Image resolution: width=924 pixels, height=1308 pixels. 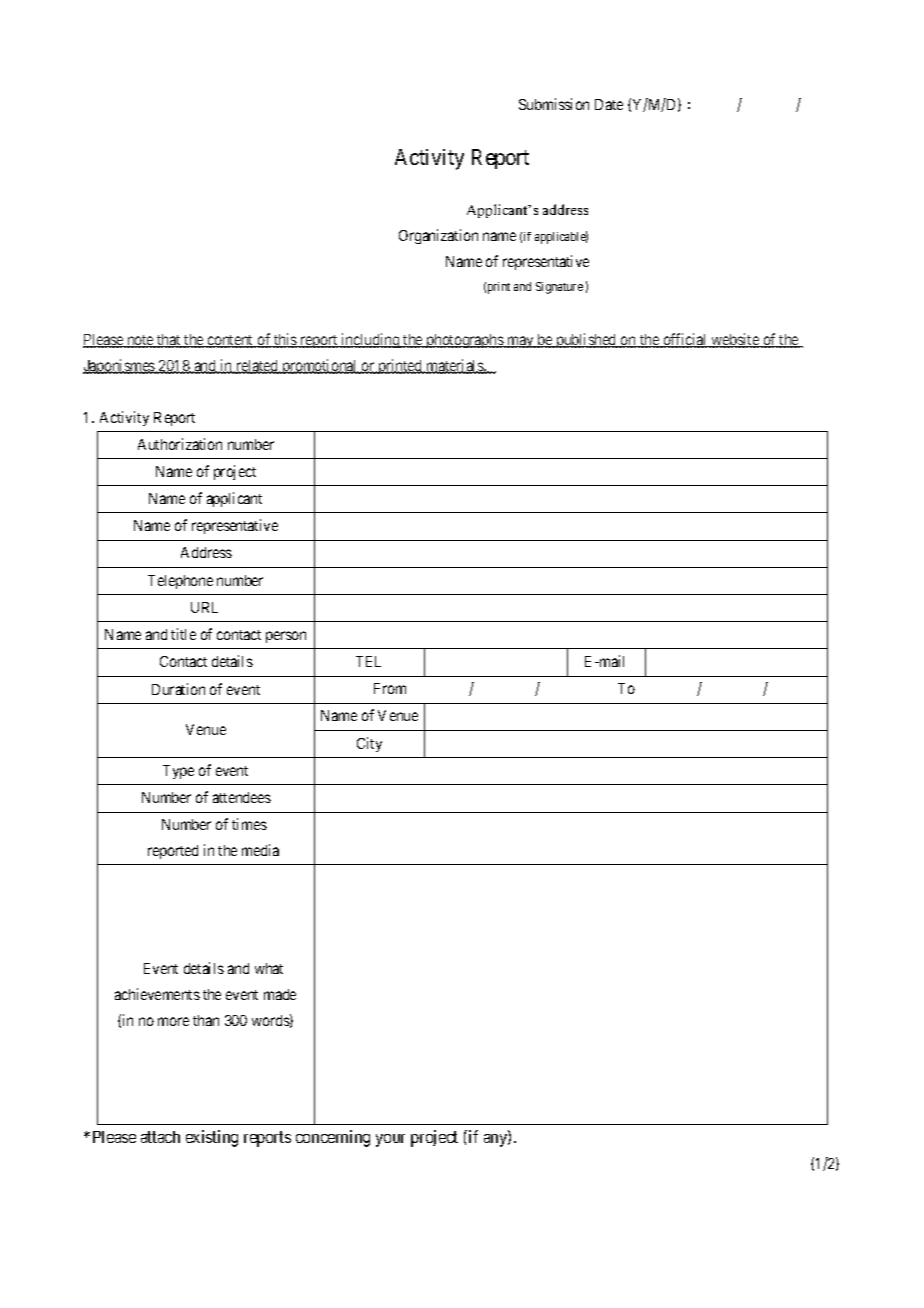 What do you see at coordinates (390, 688) in the page?
I see `From` at bounding box center [390, 688].
